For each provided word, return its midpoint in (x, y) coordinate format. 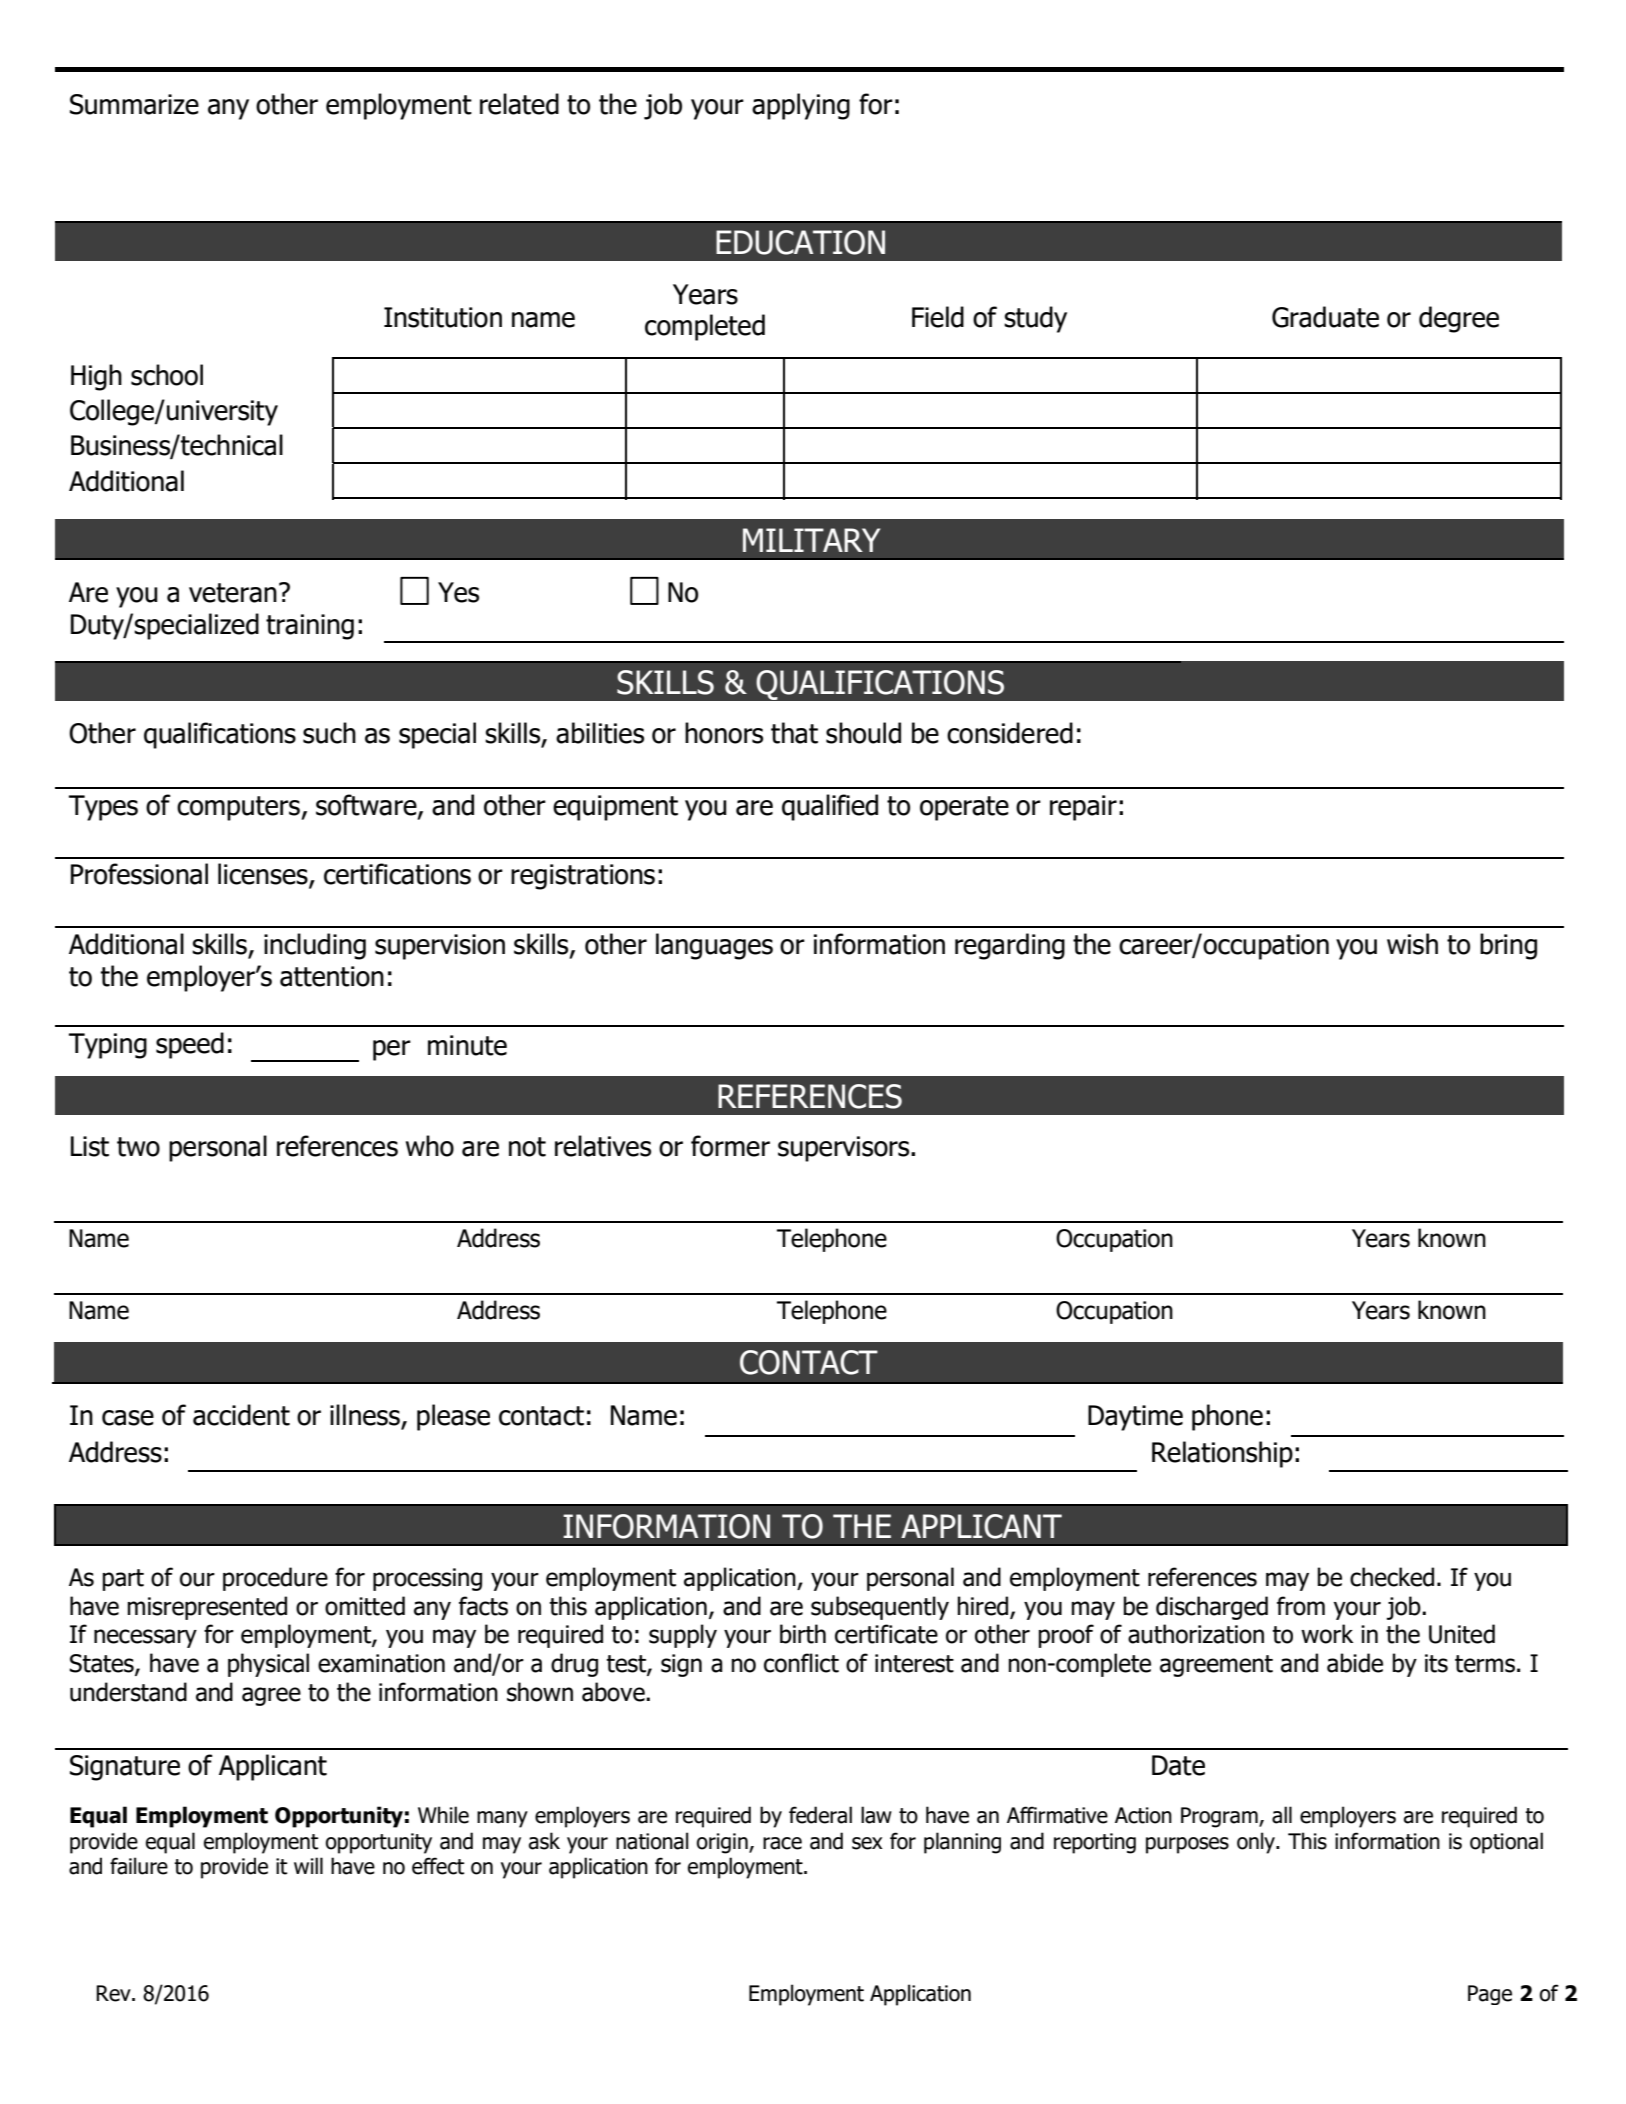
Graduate (1325, 317)
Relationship (1222, 1454)
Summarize (134, 104)
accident (241, 1415)
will (308, 1865)
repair (1083, 808)
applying (801, 106)
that (794, 733)
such (329, 733)
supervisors (845, 1149)
